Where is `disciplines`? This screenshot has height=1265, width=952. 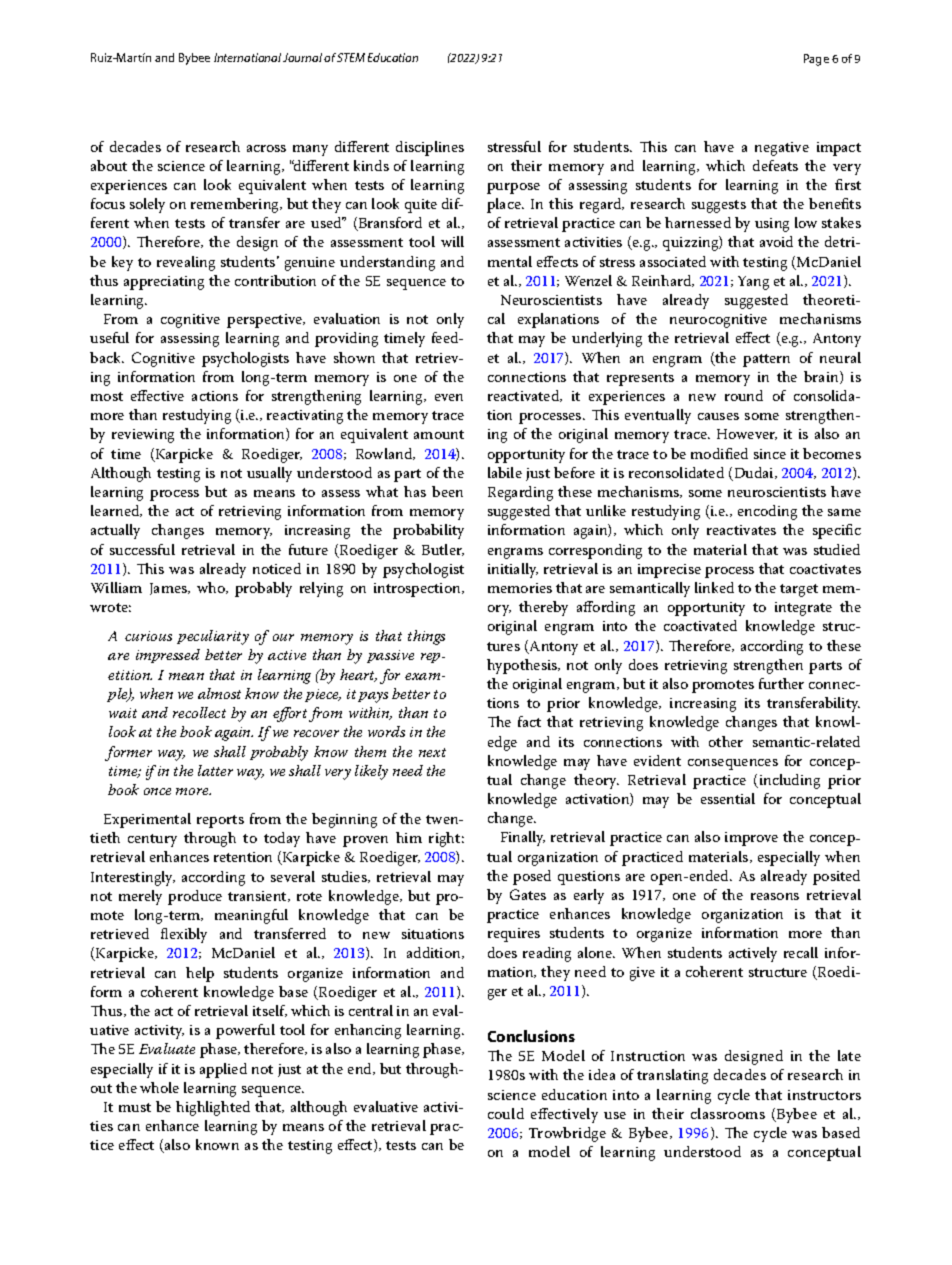
disciplines is located at coordinates (430, 148).
